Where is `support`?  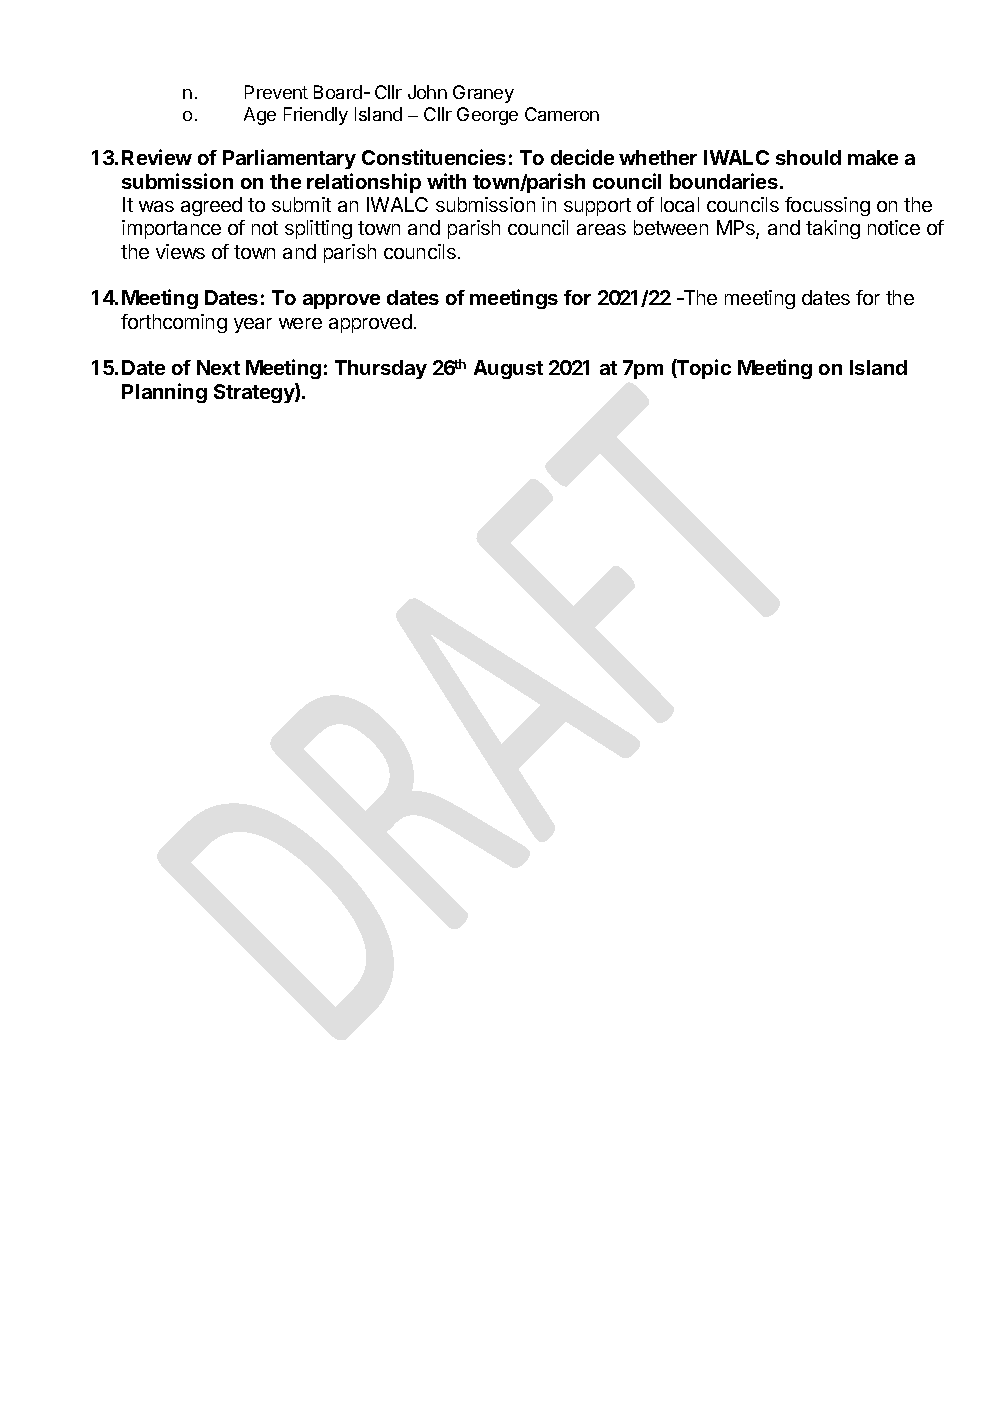
support is located at coordinates (597, 207).
